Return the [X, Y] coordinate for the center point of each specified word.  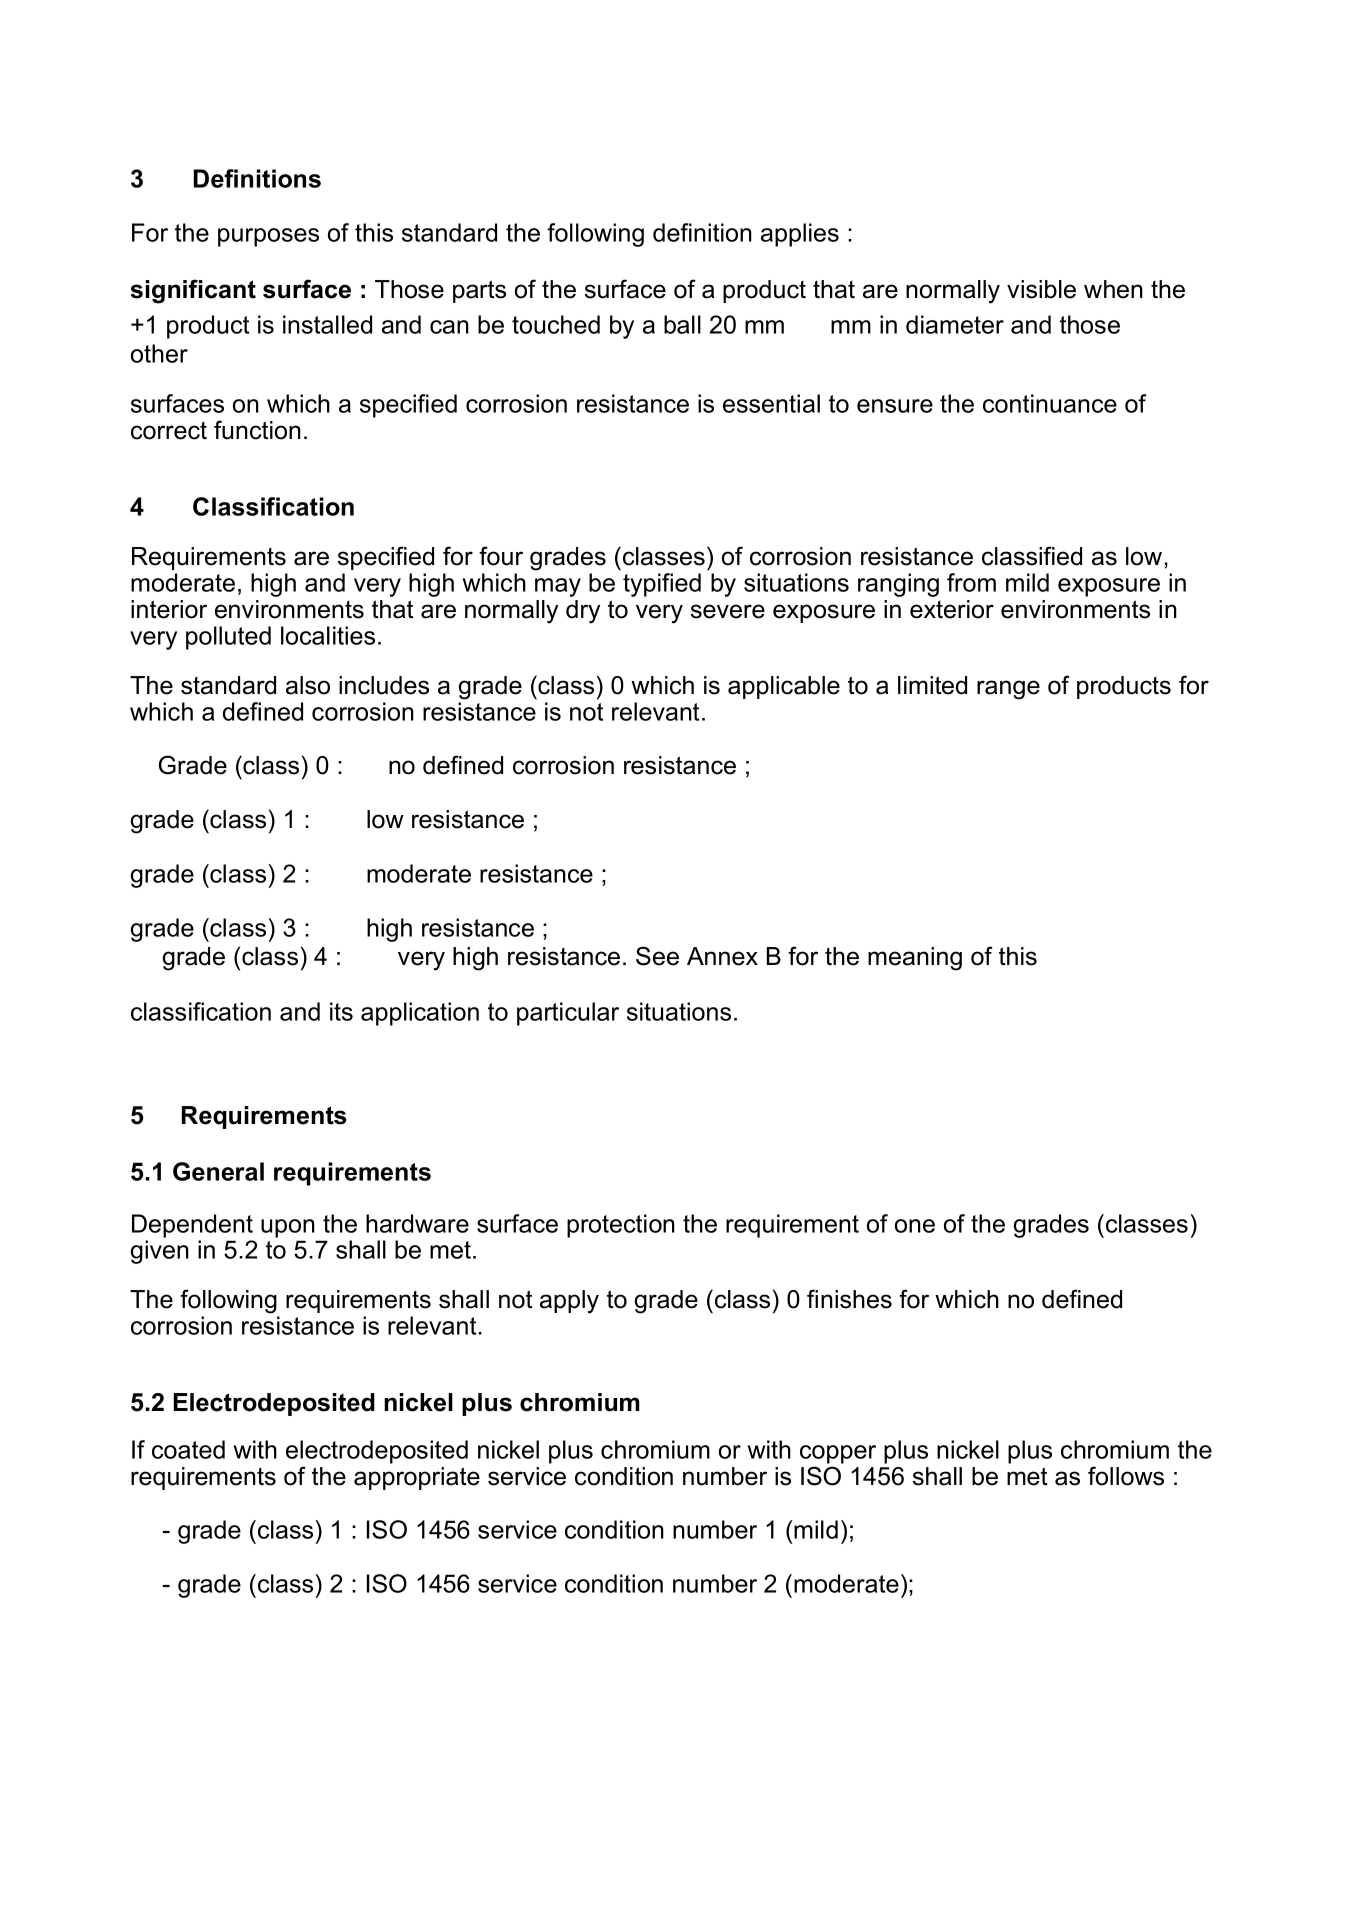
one [915, 1226]
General [218, 1171]
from [971, 582]
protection [621, 1226]
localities [328, 635]
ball [682, 324]
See [657, 956]
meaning [915, 959]
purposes [268, 237]
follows [1126, 1476]
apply [569, 1302]
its [341, 1011]
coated [188, 1449]
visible [1041, 289]
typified [662, 585]
